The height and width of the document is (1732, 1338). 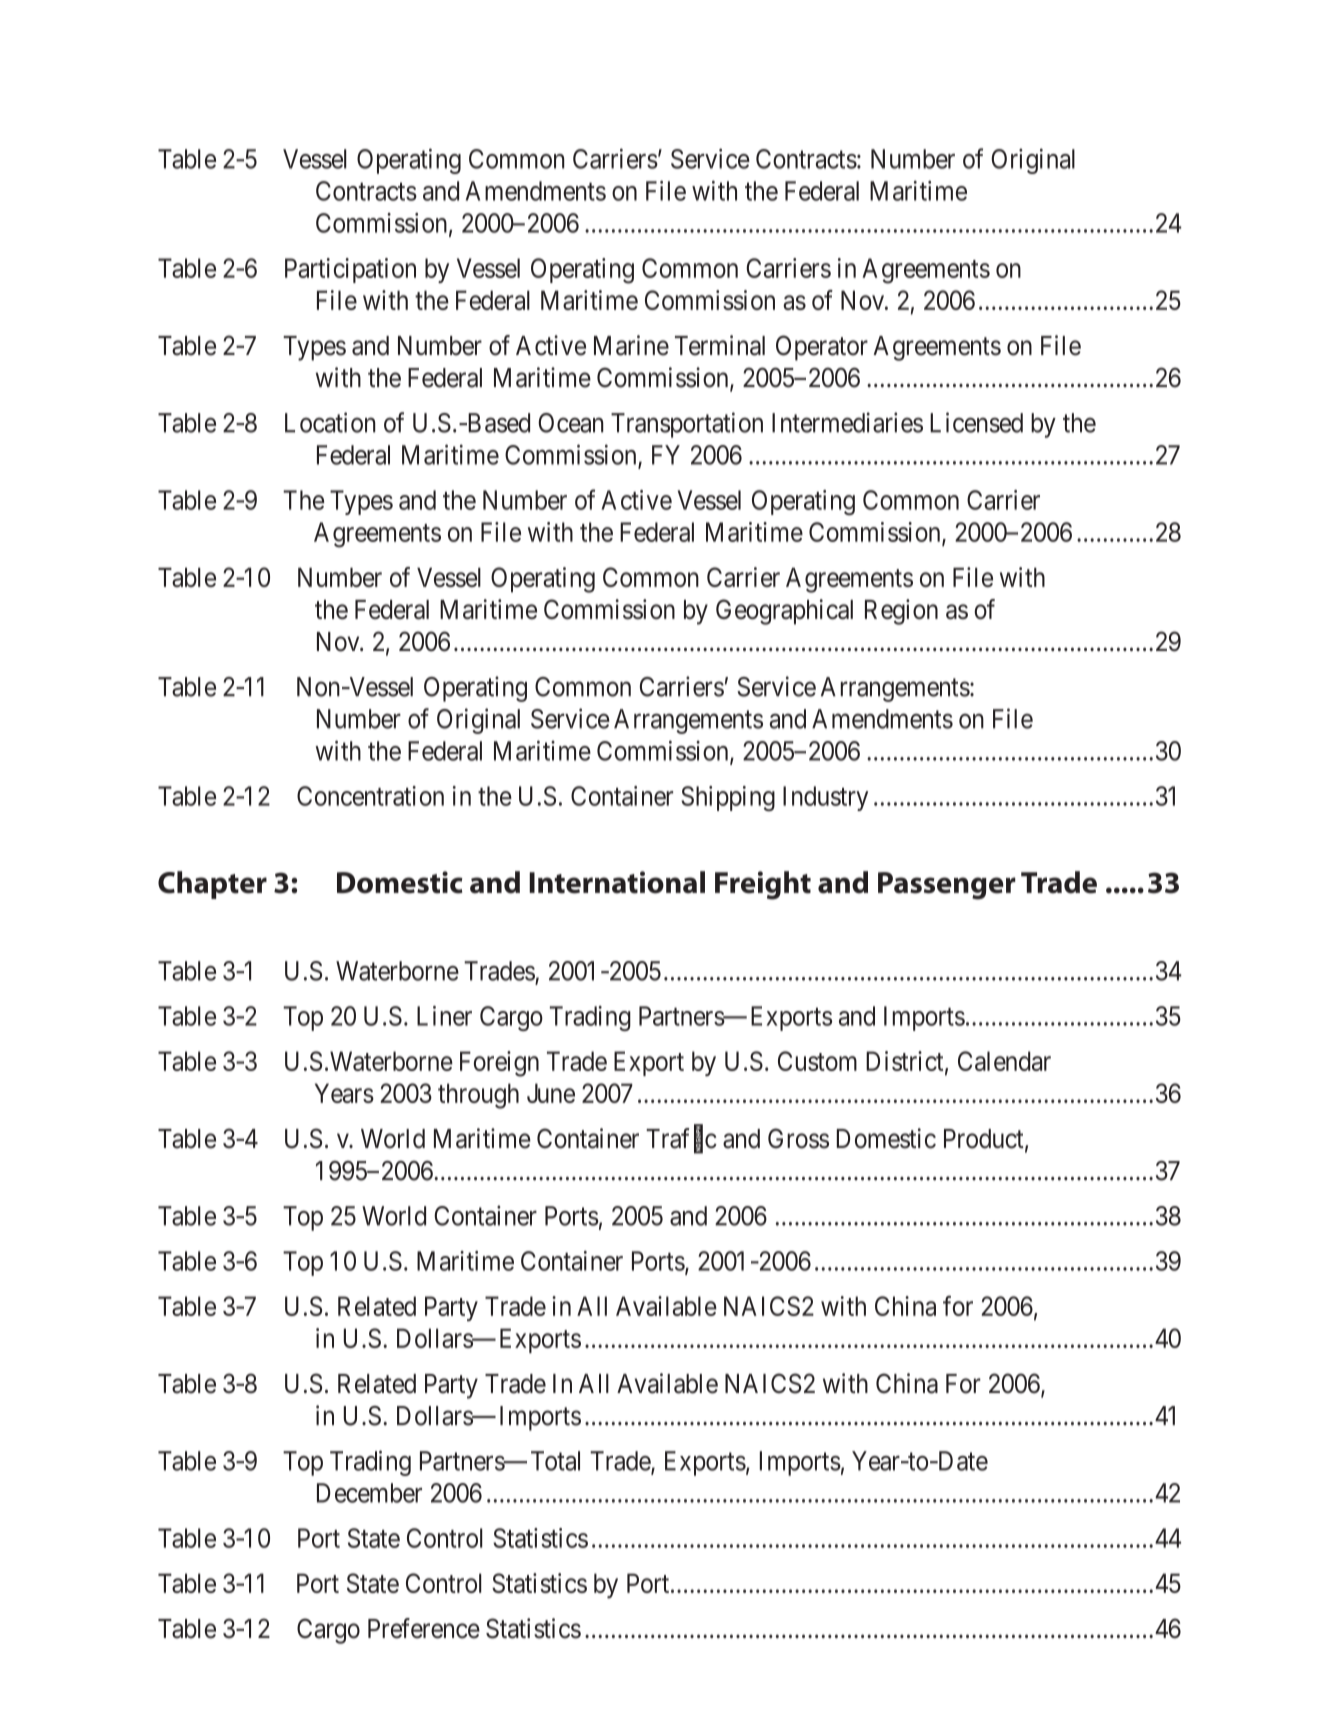 I want to click on Preference, so click(x=424, y=1628).
